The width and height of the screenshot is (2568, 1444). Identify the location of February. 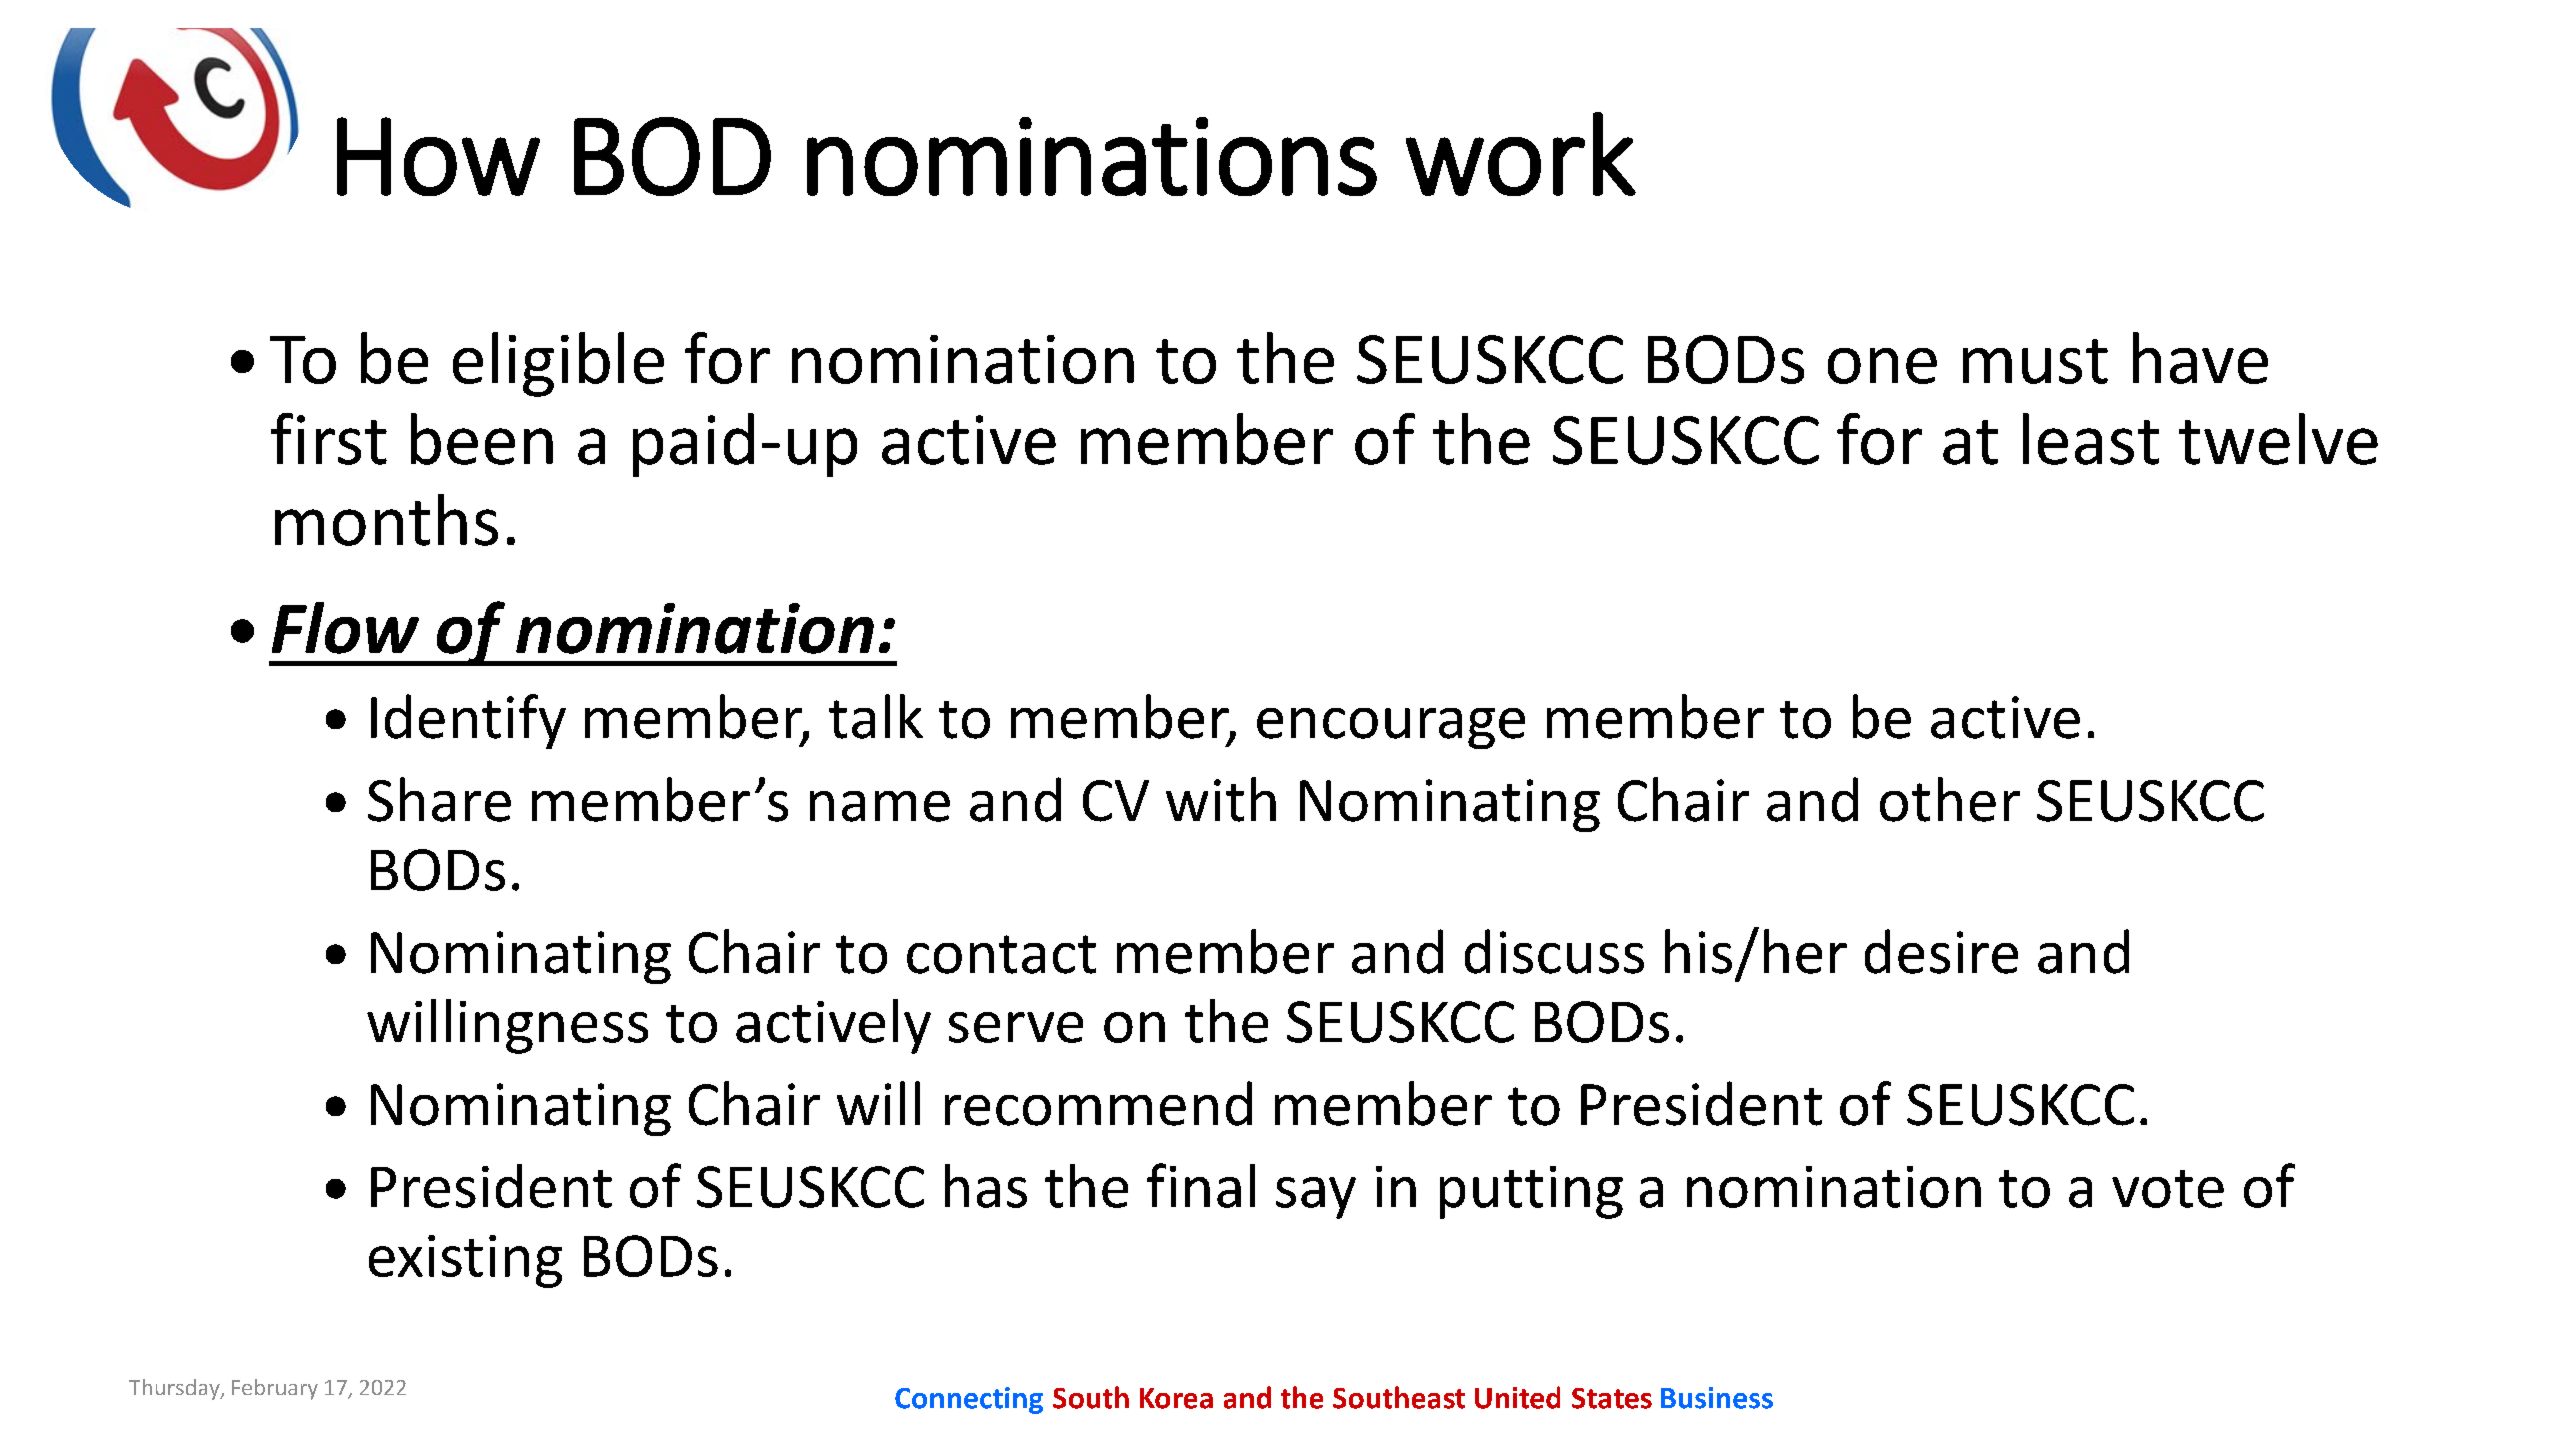
(275, 1389).
